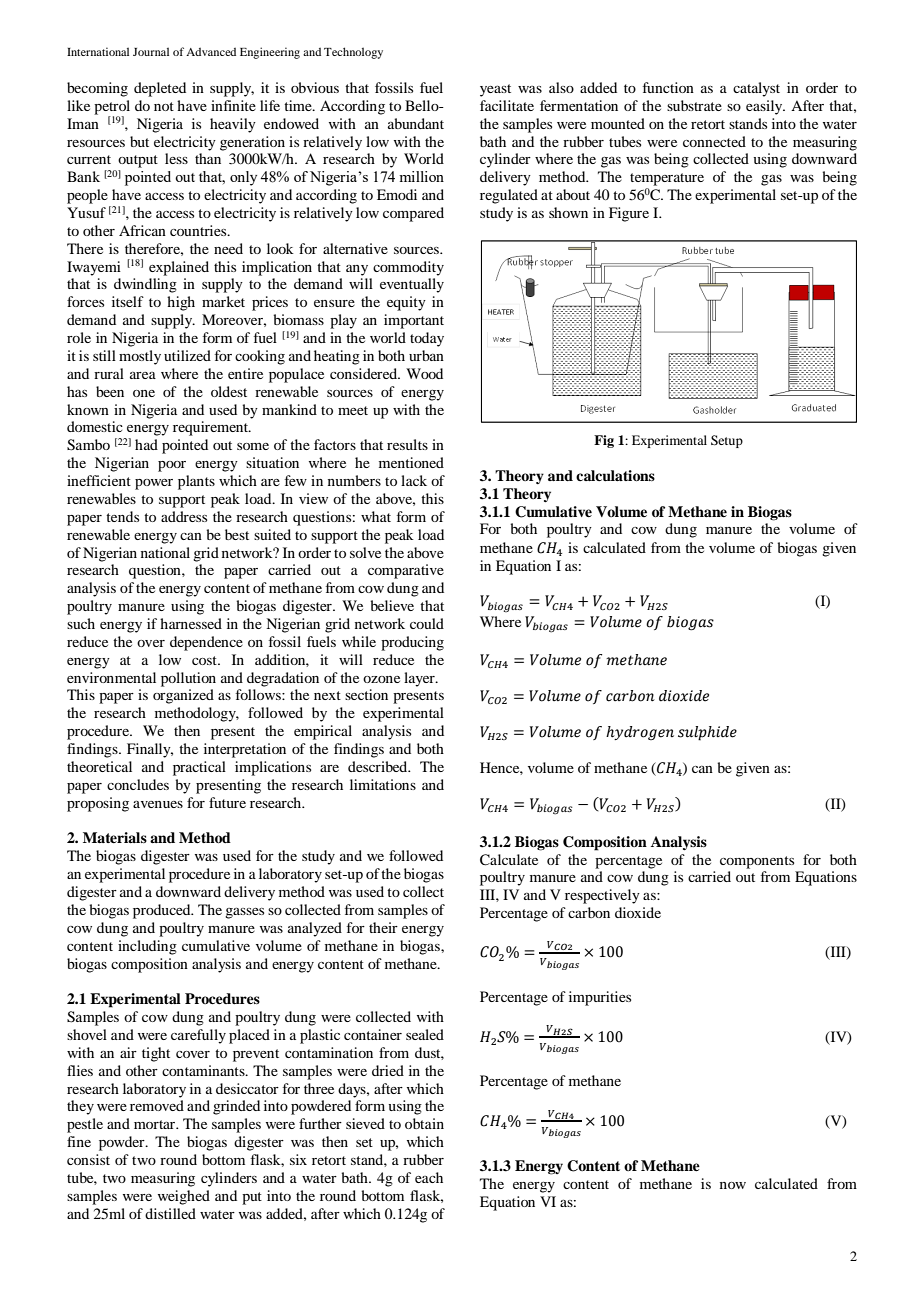 This screenshot has height=1308, width=924. I want to click on calculations, so click(615, 476).
